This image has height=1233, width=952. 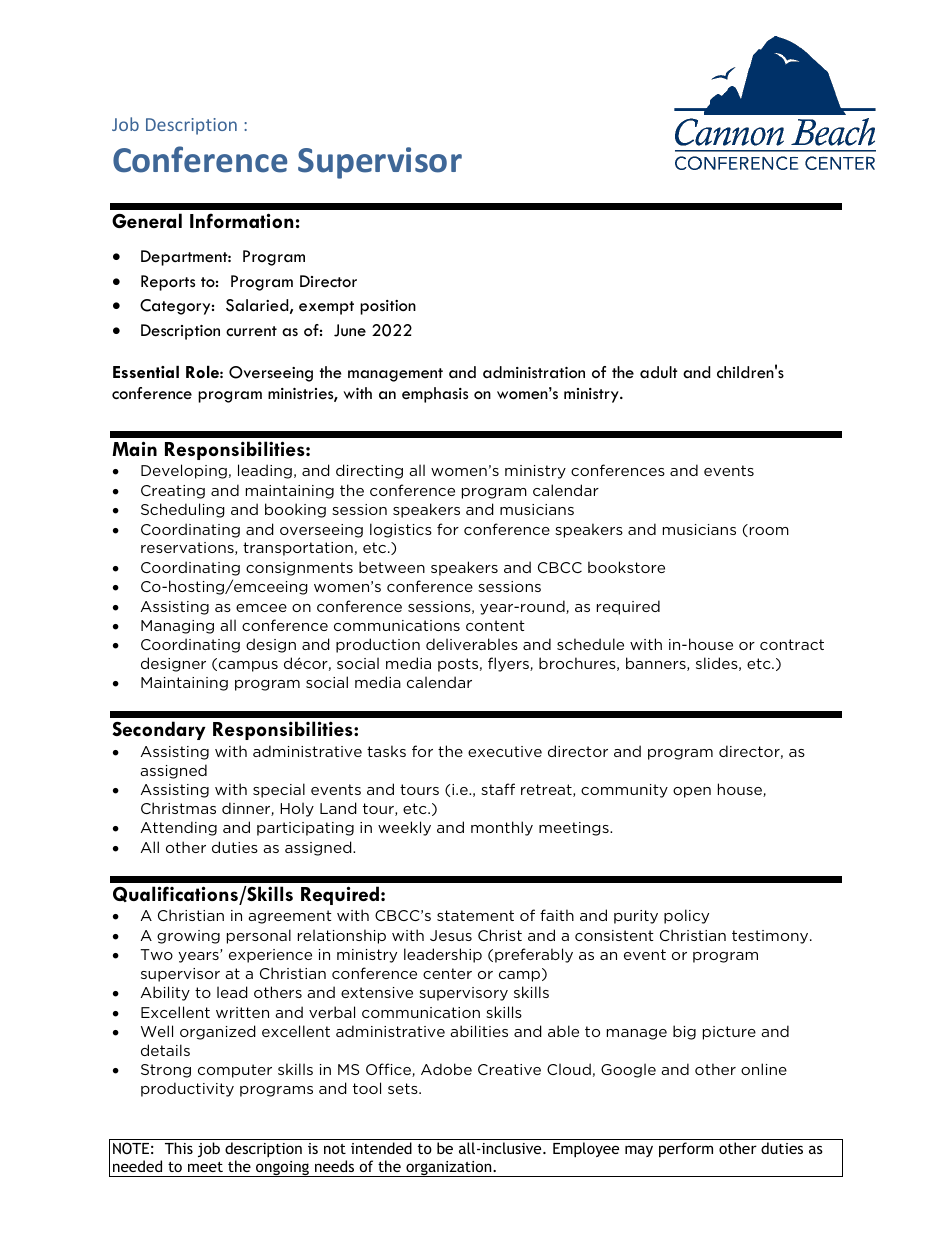 I want to click on This, so click(x=179, y=1148).
